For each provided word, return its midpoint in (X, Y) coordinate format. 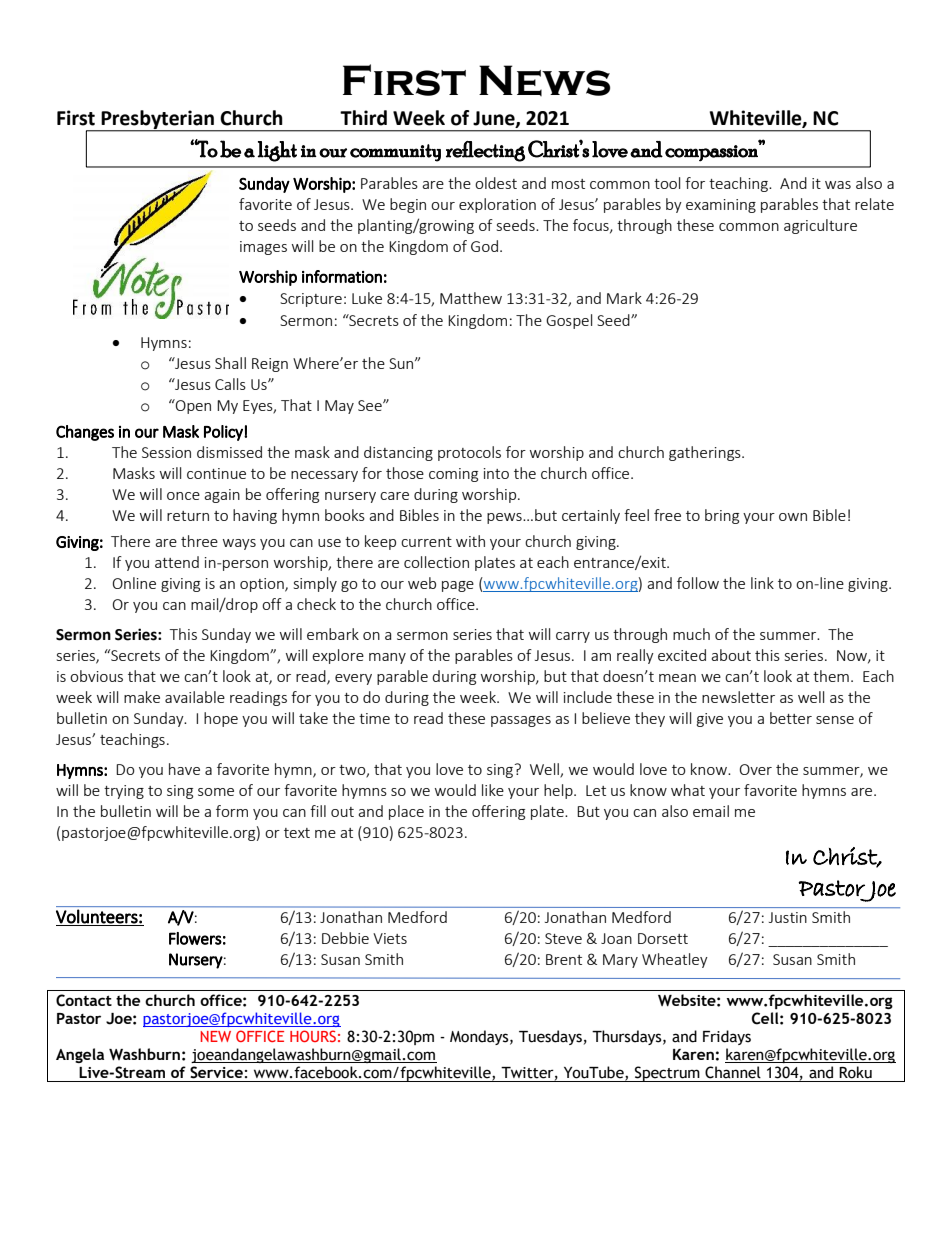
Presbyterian (157, 121)
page (458, 586)
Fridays (727, 1037)
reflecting (485, 151)
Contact (84, 1000)
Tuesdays (550, 1037)
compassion (712, 152)
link (762, 583)
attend (177, 562)
